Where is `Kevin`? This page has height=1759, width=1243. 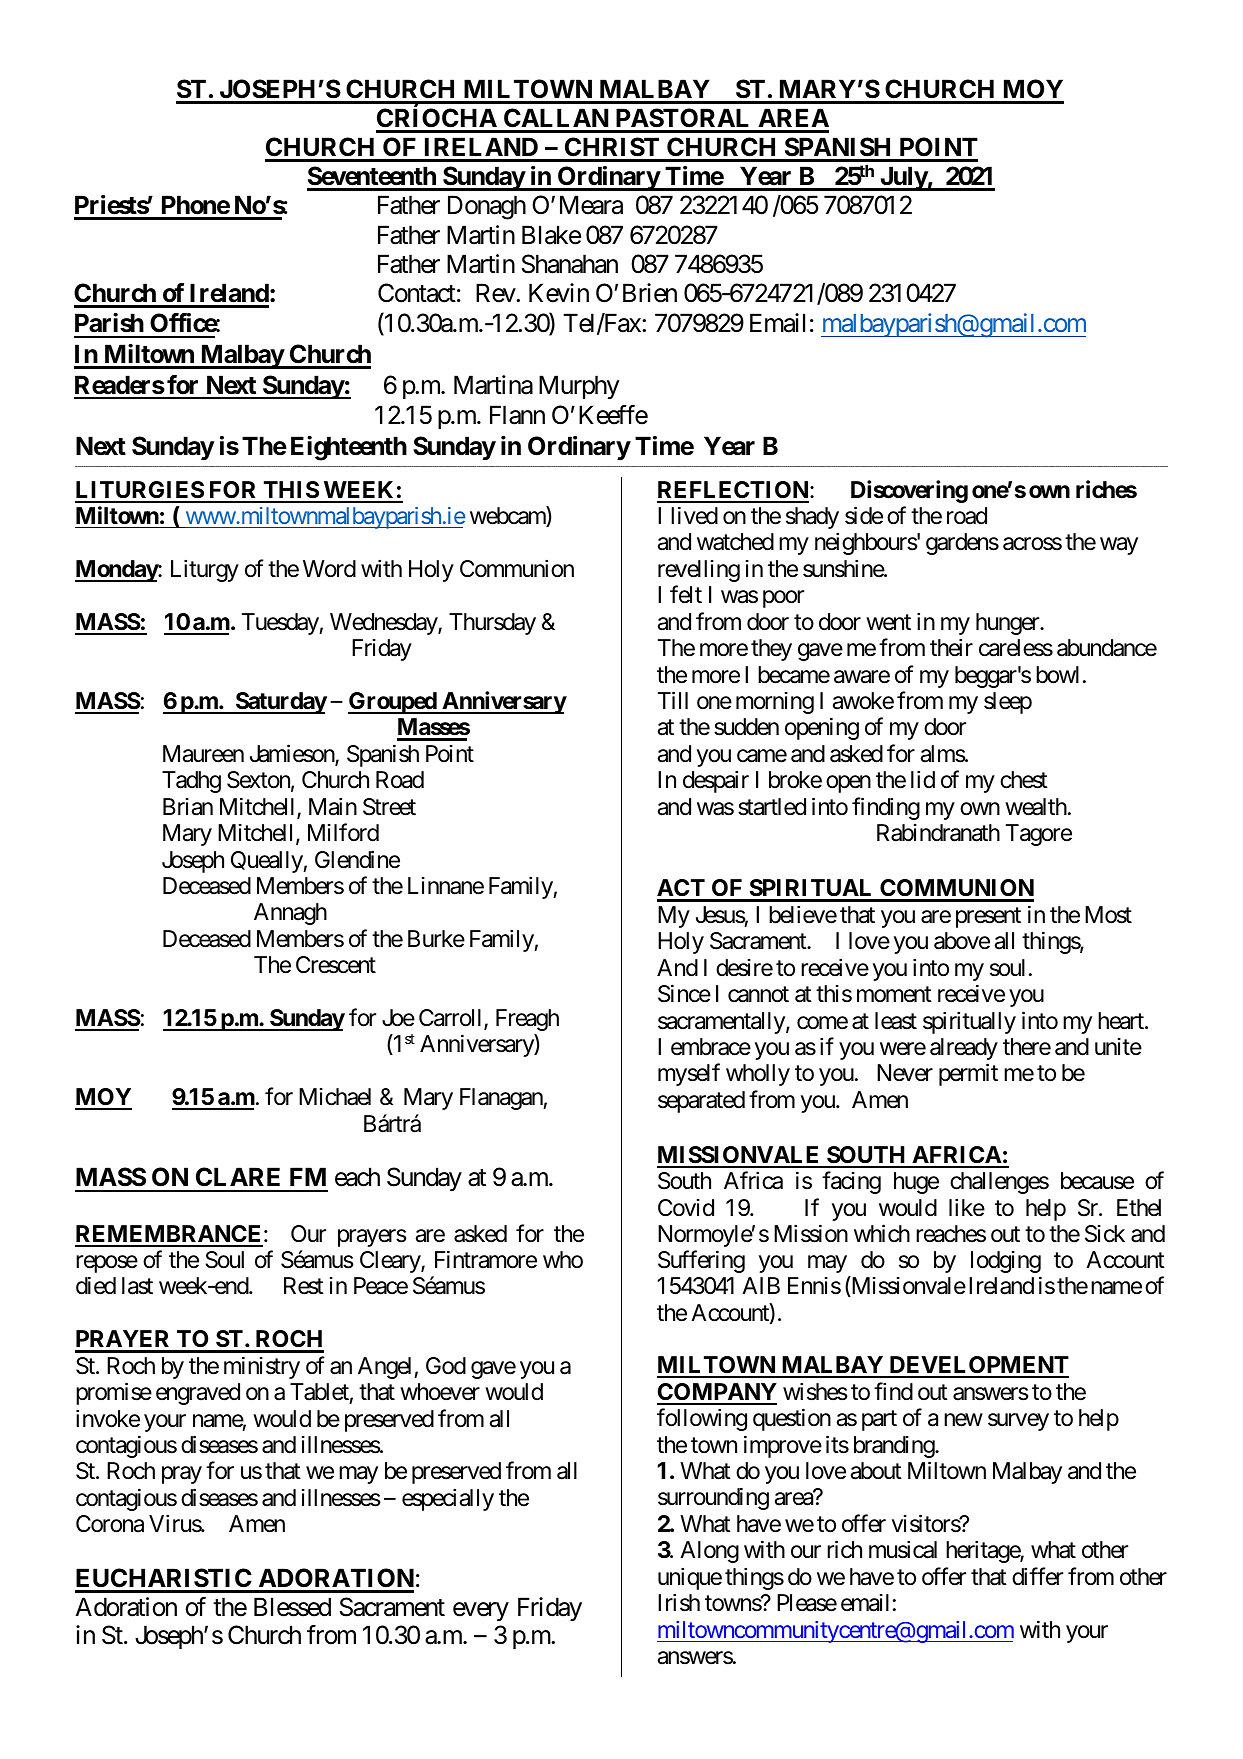
Kevin is located at coordinates (559, 293).
